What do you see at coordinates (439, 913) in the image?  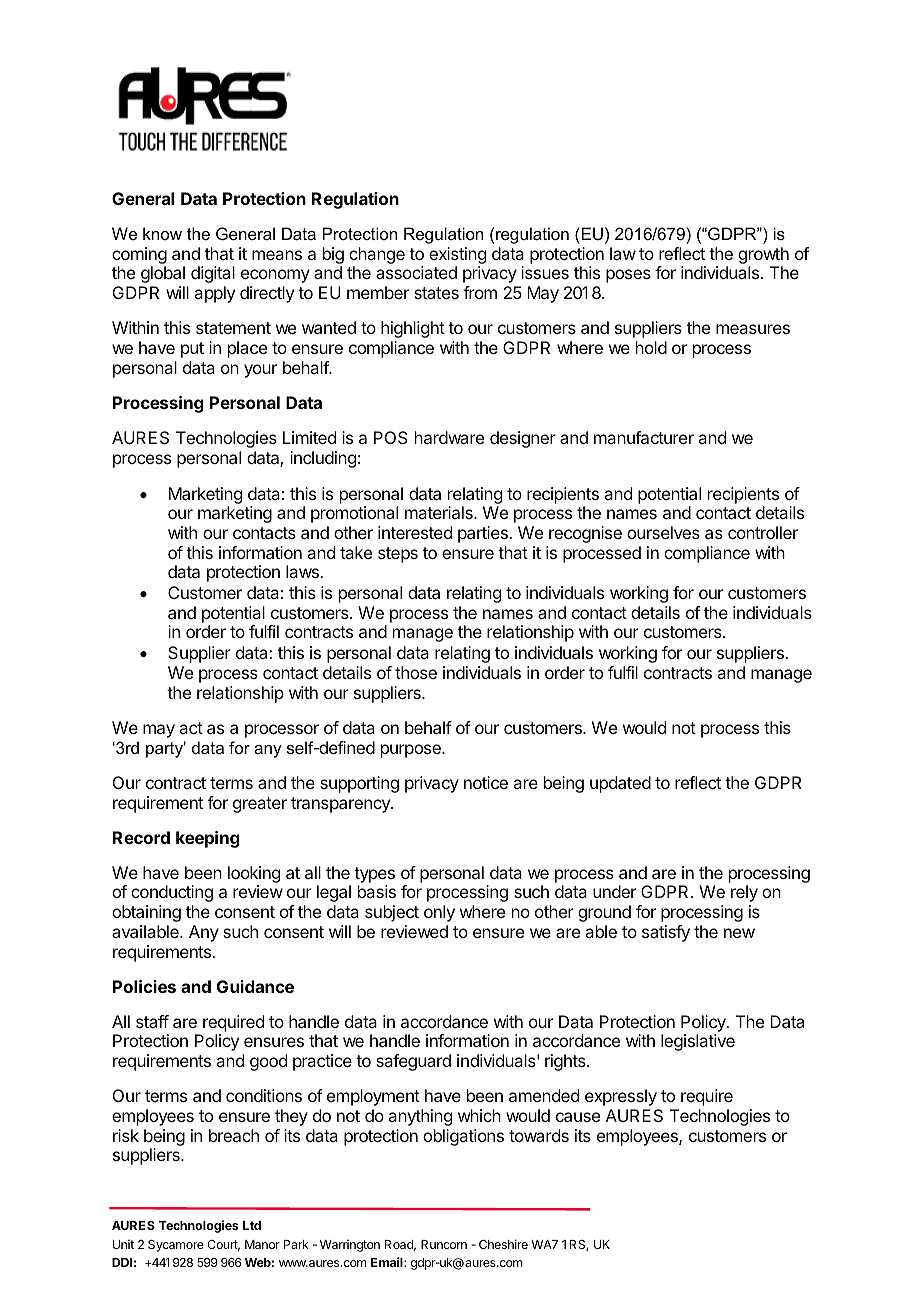 I see `only` at bounding box center [439, 913].
